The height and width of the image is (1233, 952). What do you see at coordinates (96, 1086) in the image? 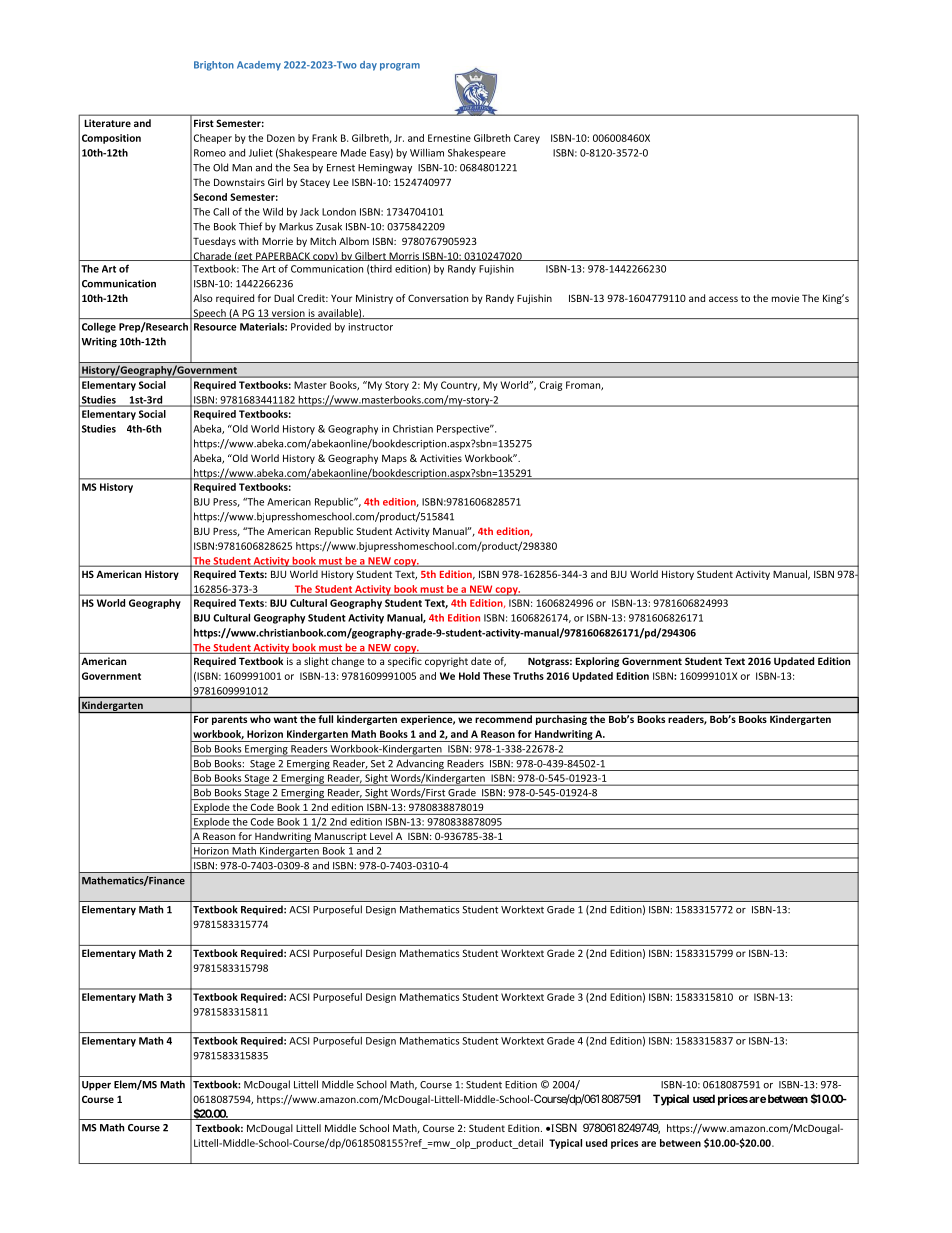
I see `Upper` at bounding box center [96, 1086].
